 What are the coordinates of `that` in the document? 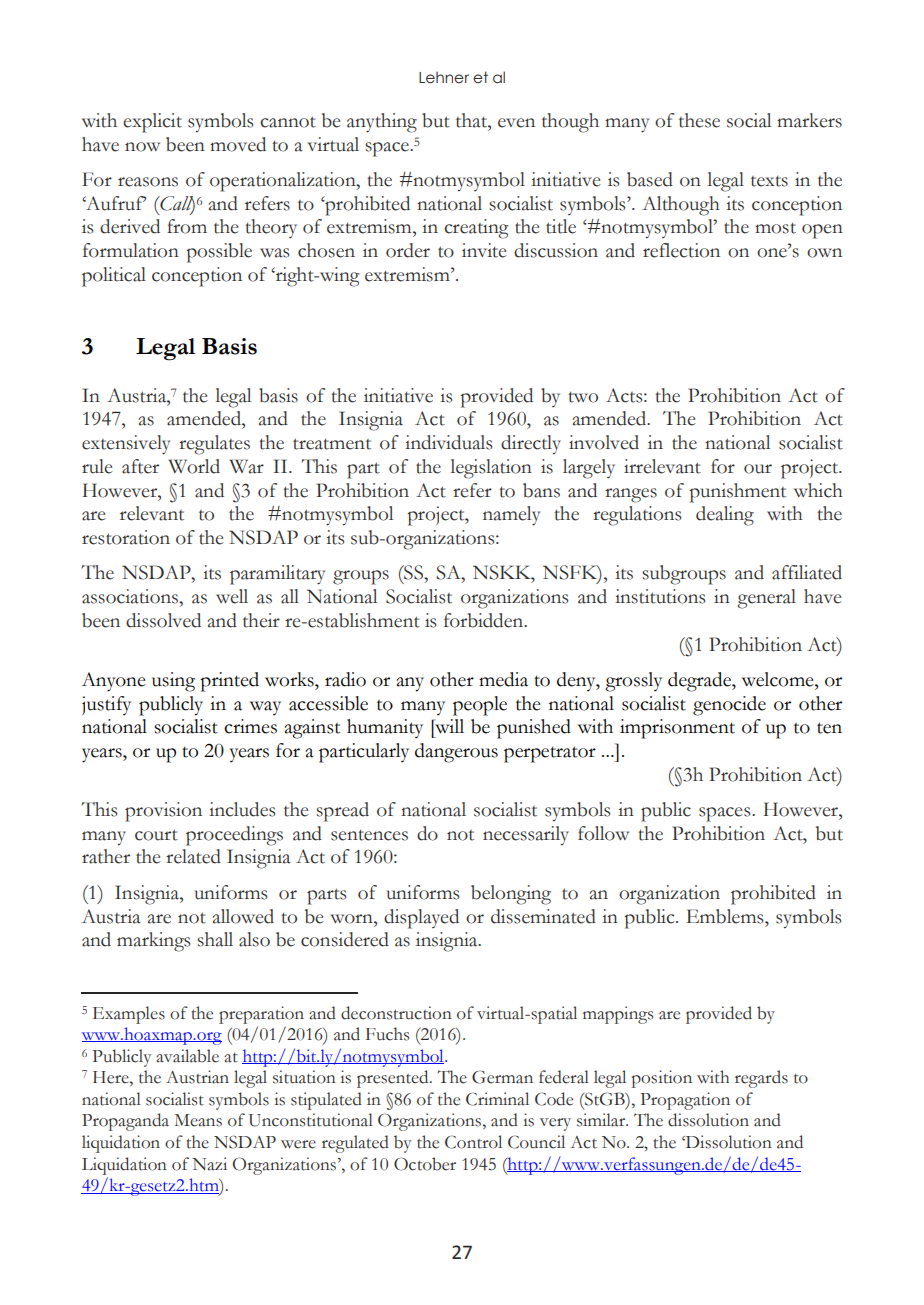 It's located at (472, 120).
